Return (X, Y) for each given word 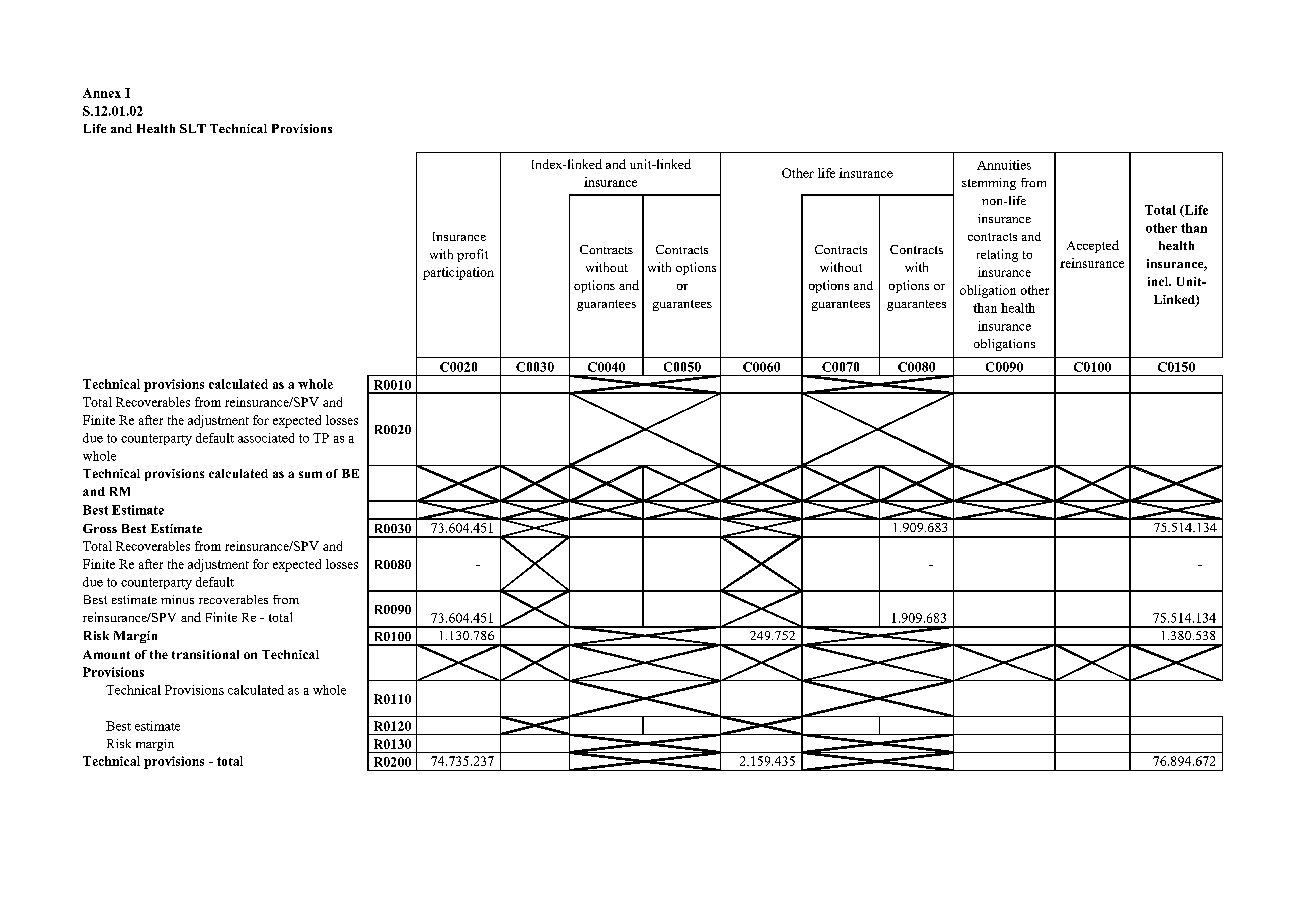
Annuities (1004, 165)
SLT (193, 128)
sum (310, 474)
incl (1159, 281)
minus (177, 599)
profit (472, 255)
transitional (205, 654)
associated (266, 438)
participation (458, 273)
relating (997, 255)
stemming (989, 184)
